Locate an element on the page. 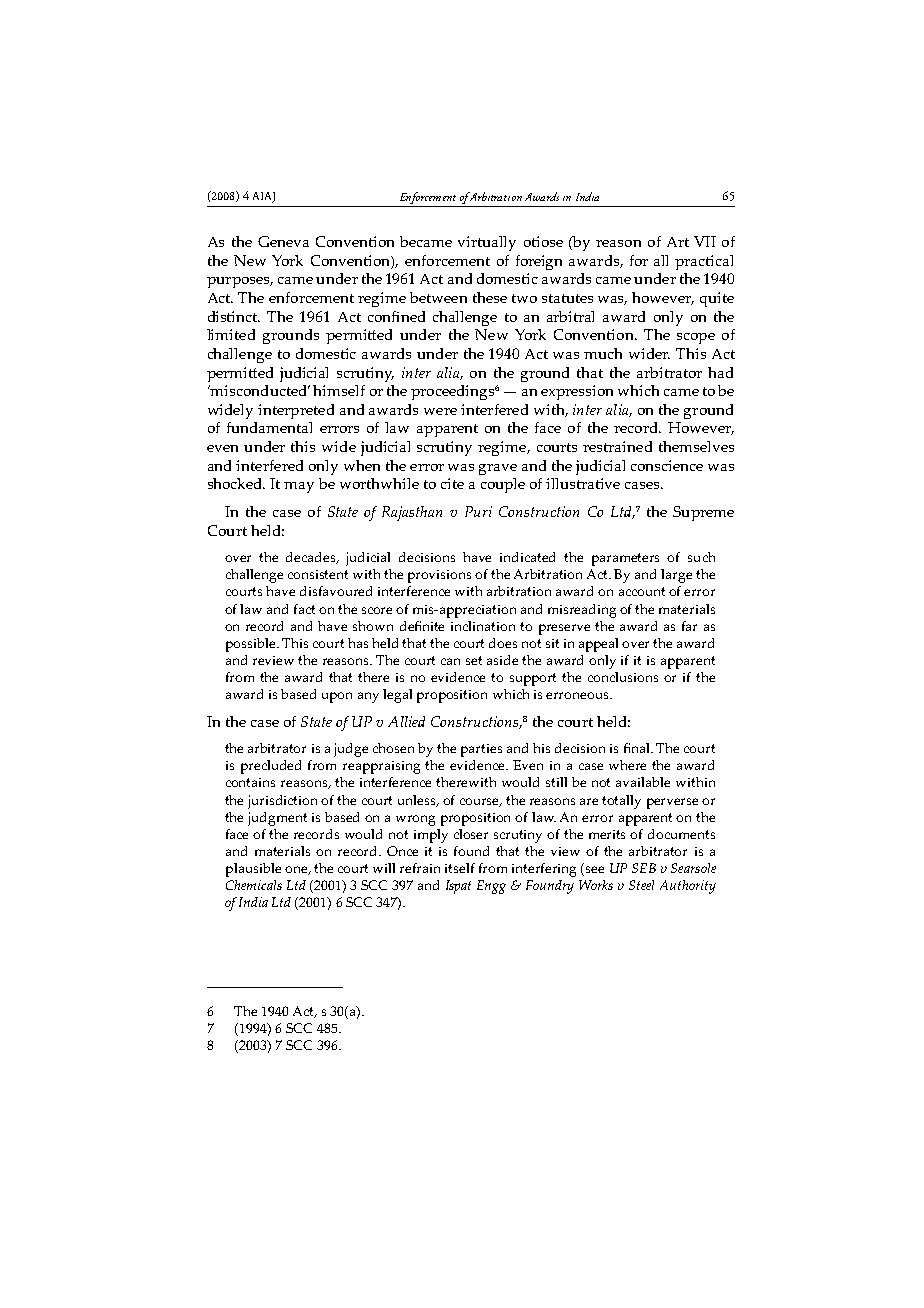 Image resolution: width=924 pixels, height=1308 pixels. provisions is located at coordinates (439, 576).
